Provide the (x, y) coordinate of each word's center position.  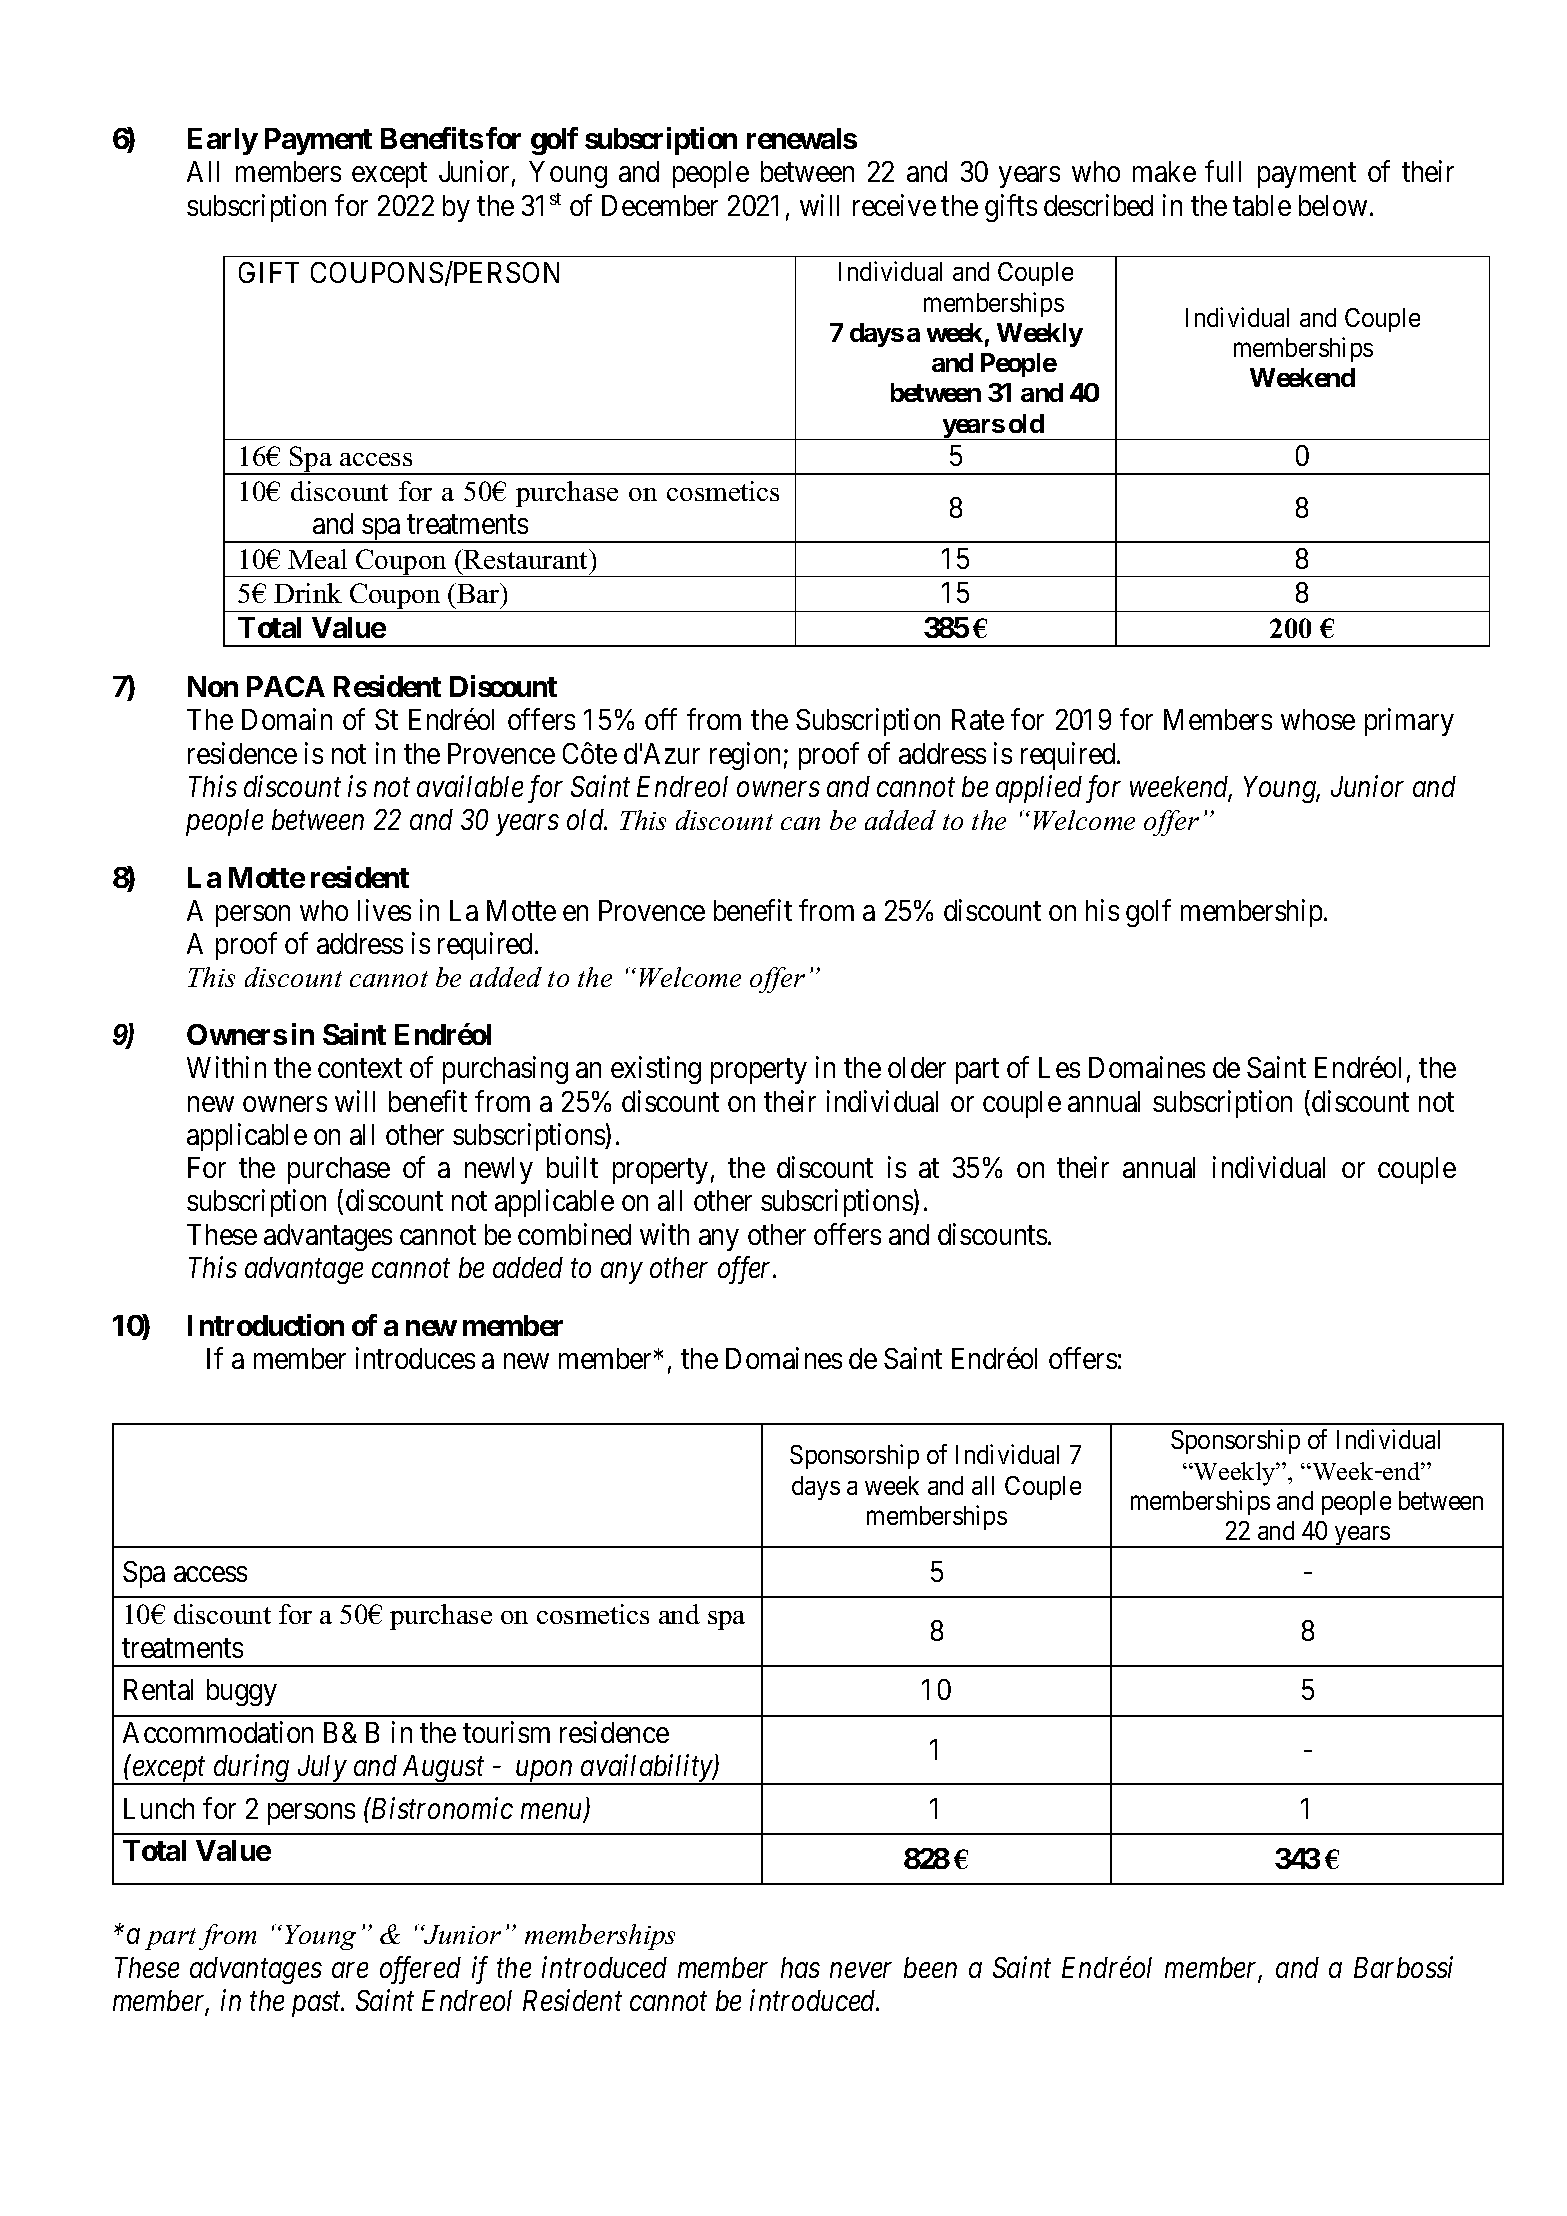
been (930, 1967)
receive (894, 205)
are (350, 1970)
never (860, 1970)
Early (223, 141)
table (1262, 205)
